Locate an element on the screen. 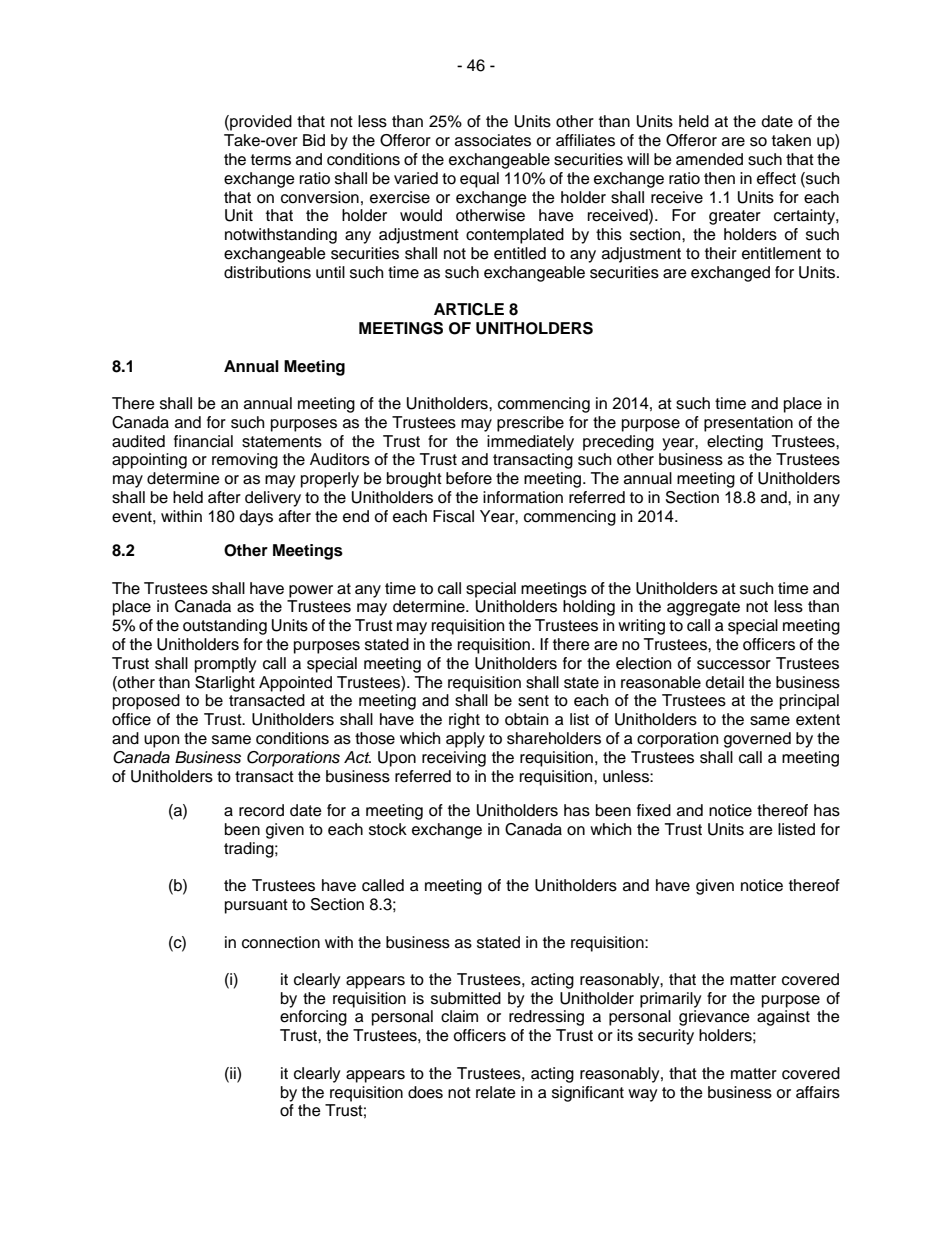  aggregate is located at coordinates (703, 608).
